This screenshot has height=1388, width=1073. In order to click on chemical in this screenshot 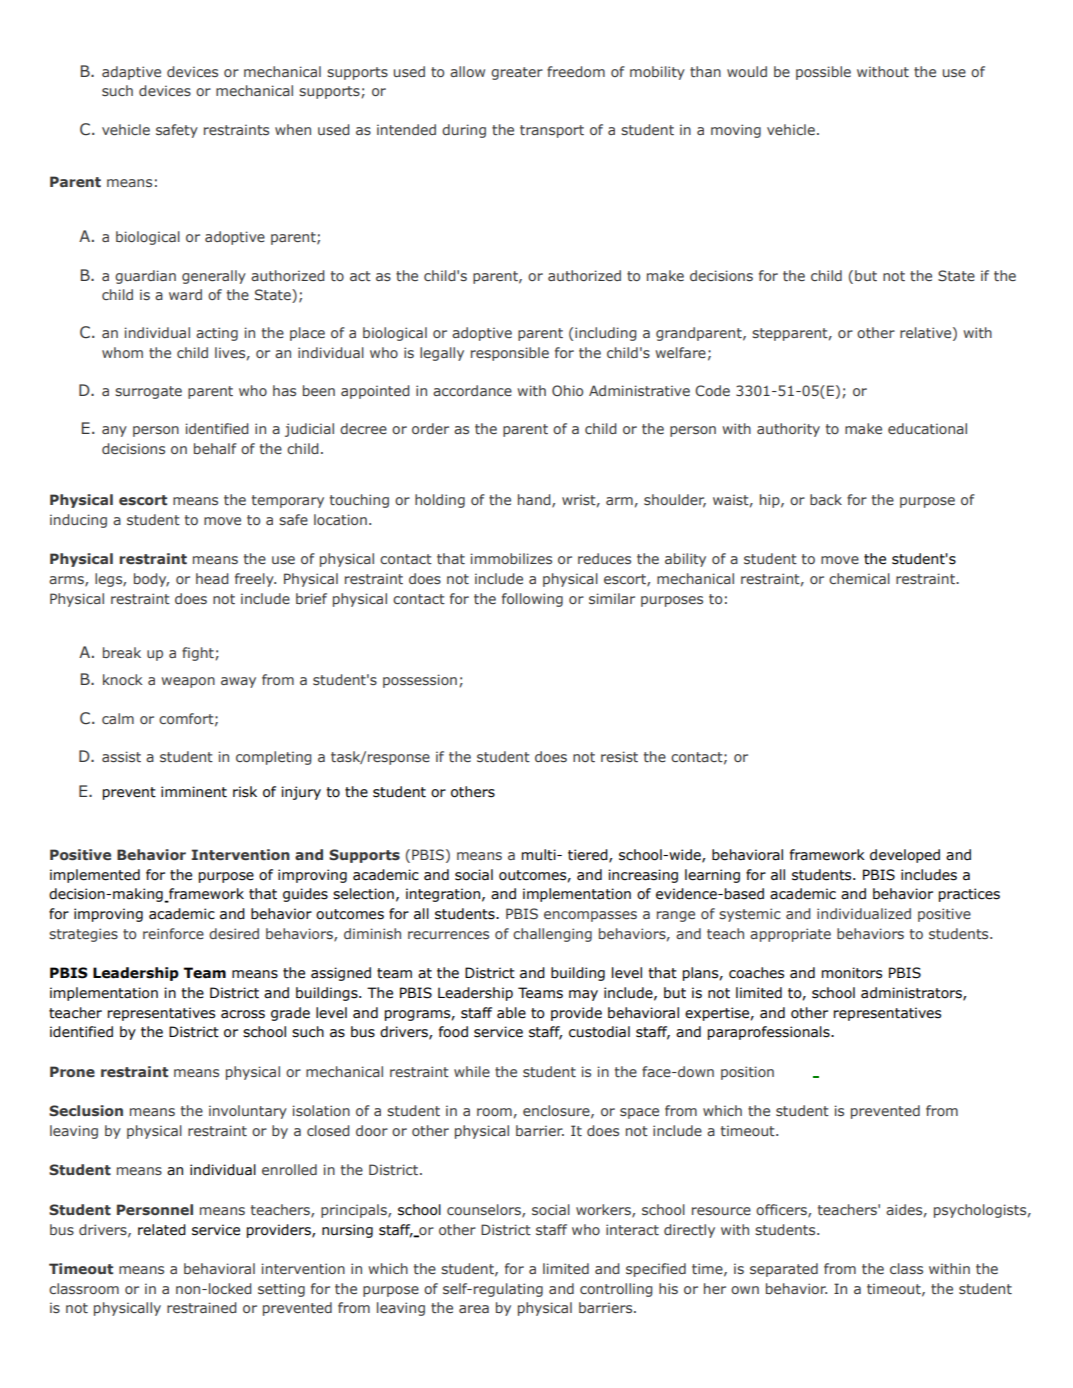, I will do `click(859, 578)`.
